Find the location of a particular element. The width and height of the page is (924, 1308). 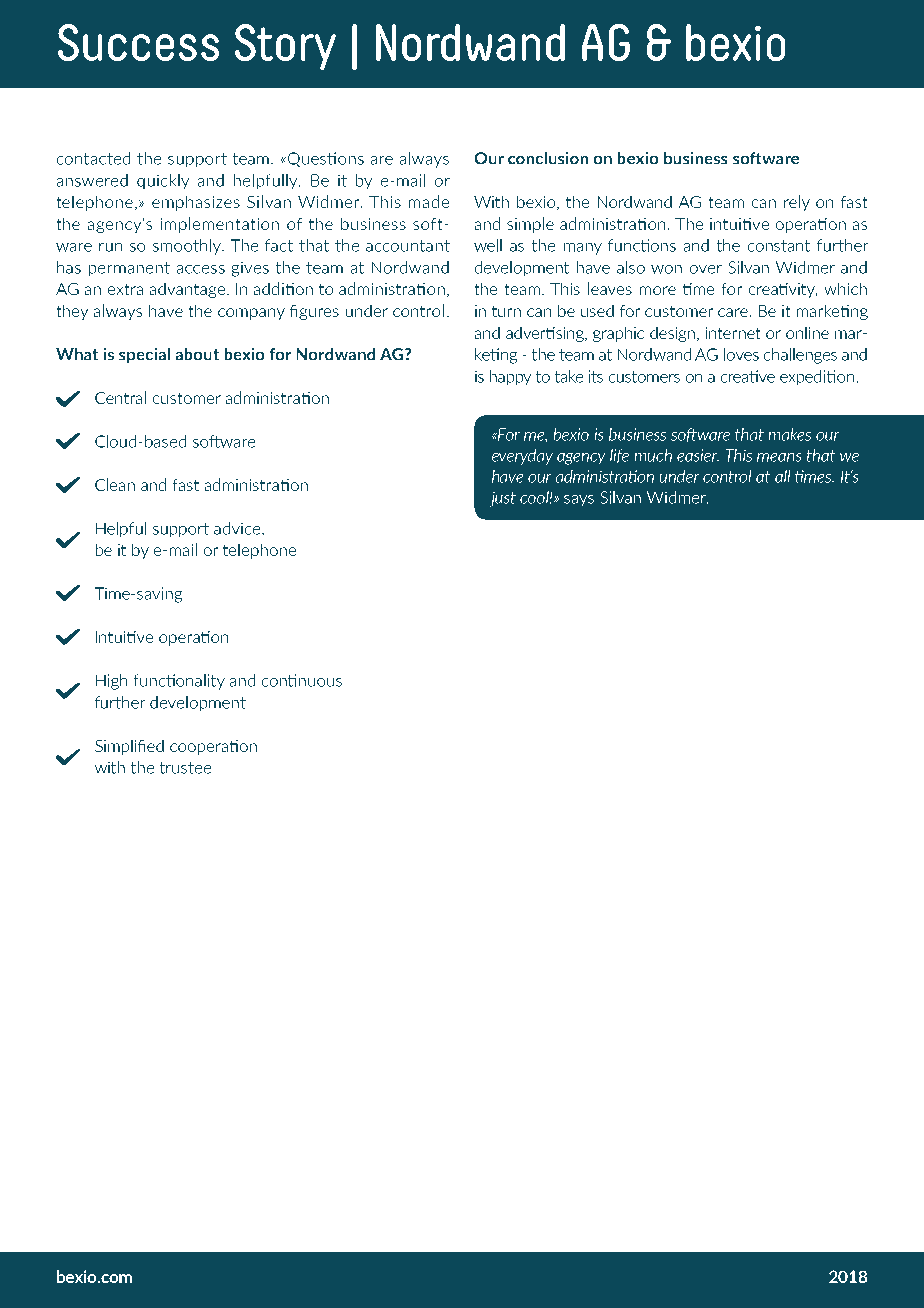

Clean is located at coordinates (115, 484).
